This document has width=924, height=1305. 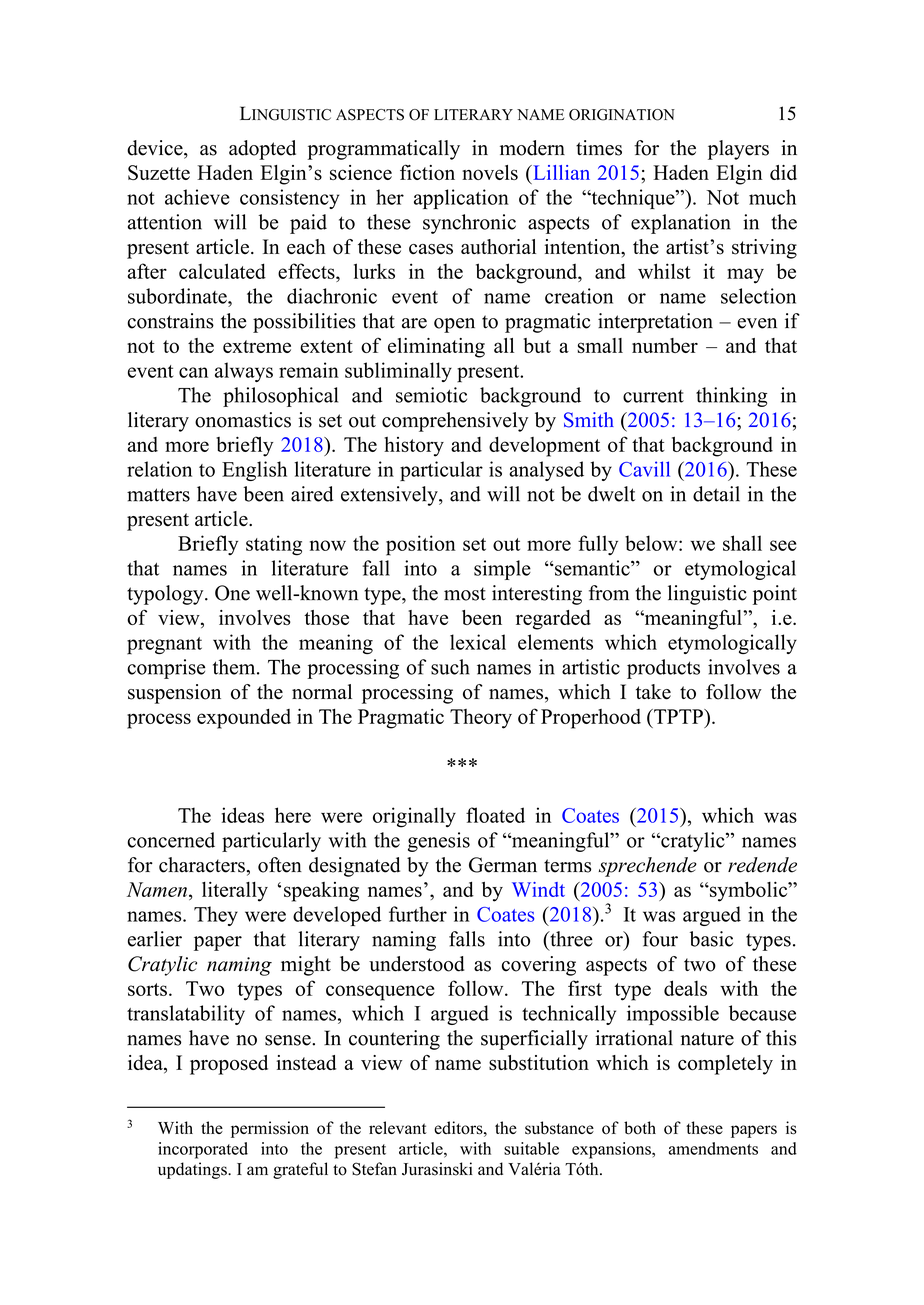 I want to click on lexical, so click(x=478, y=642).
